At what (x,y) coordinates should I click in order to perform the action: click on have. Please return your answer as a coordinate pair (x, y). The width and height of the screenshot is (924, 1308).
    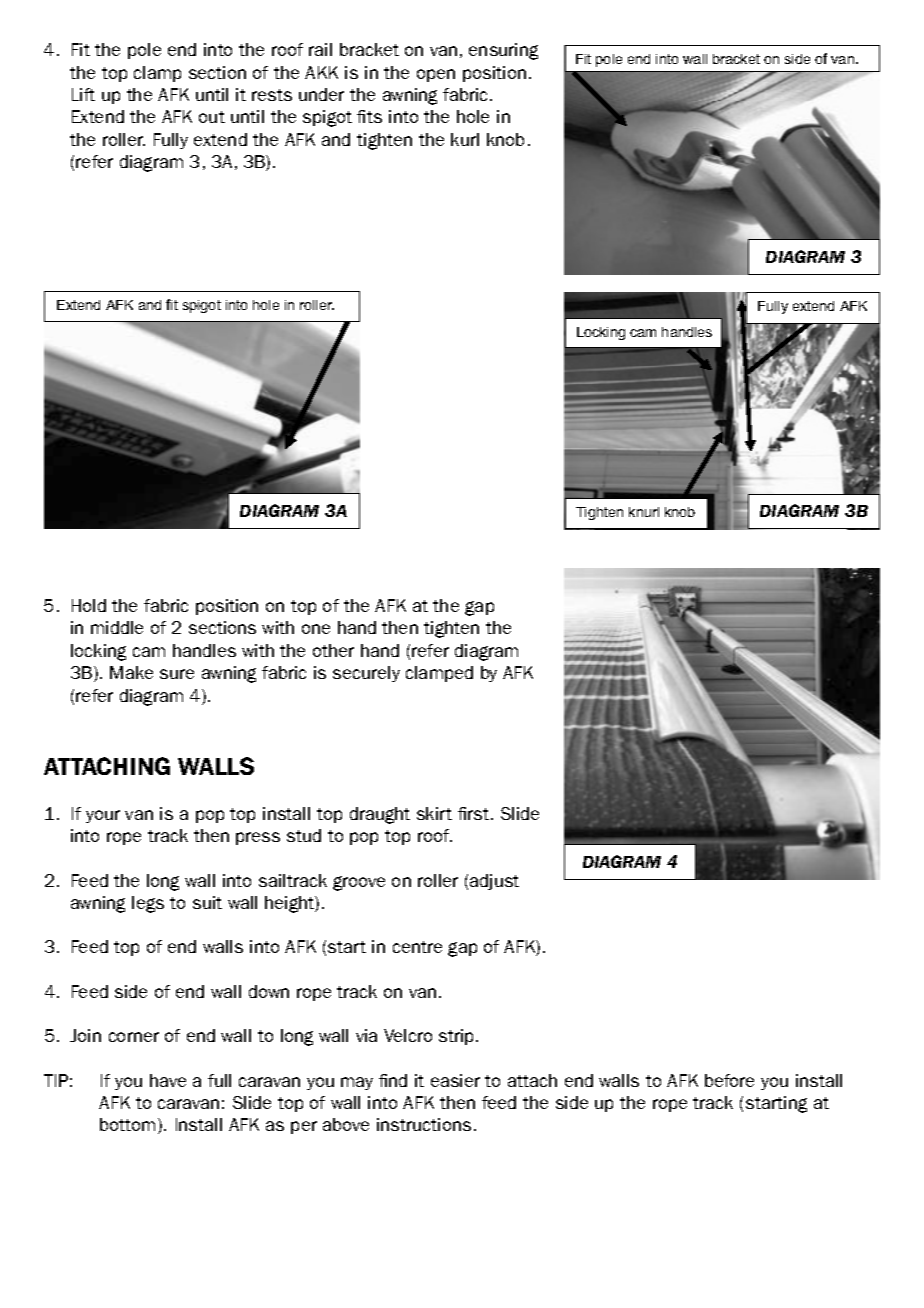
    Looking at the image, I should click on (168, 1080).
